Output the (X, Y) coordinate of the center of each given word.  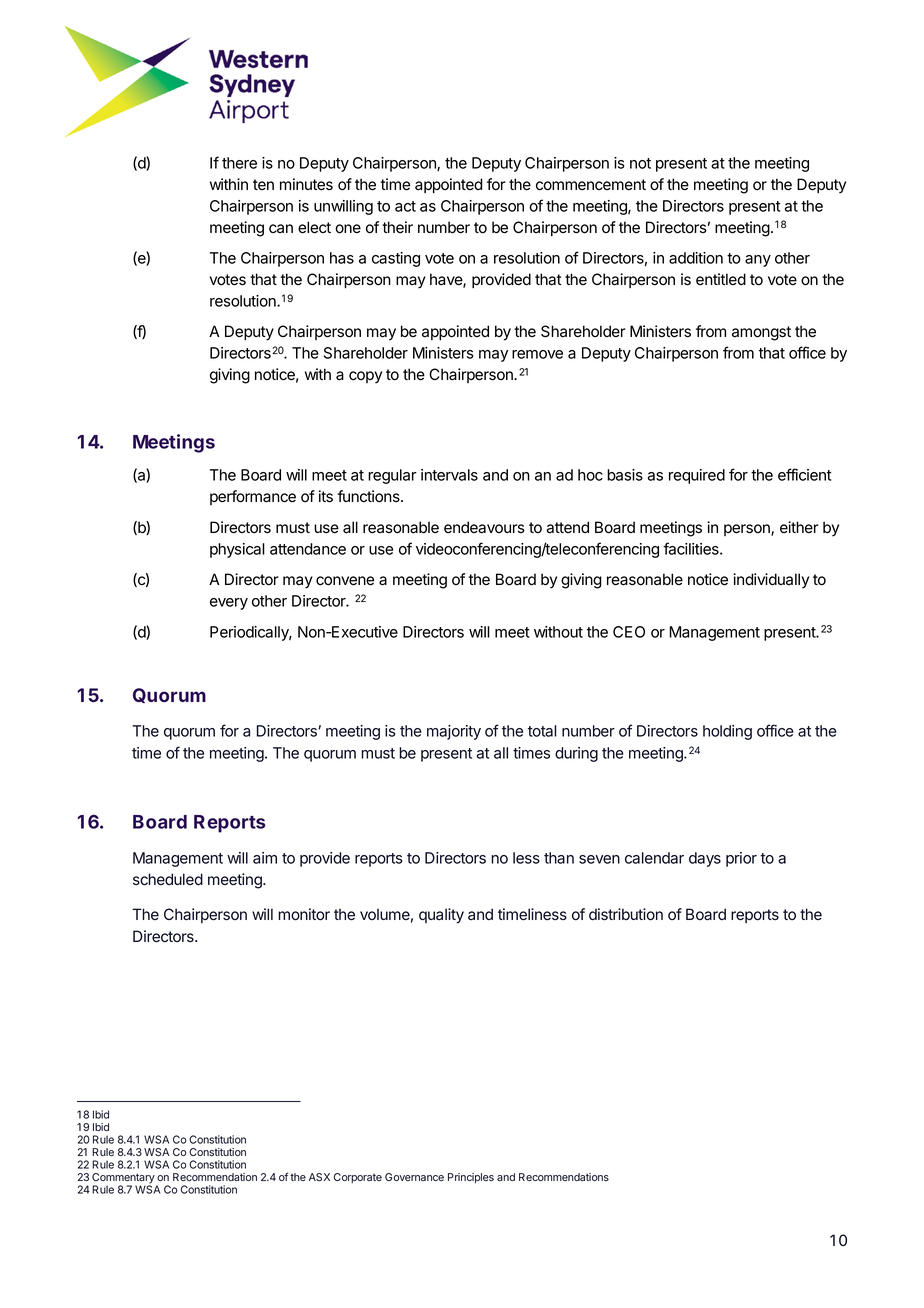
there (239, 163)
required (697, 476)
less (526, 858)
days (705, 859)
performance (253, 497)
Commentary (123, 1179)
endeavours (484, 527)
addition (696, 258)
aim (265, 858)
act (405, 206)
